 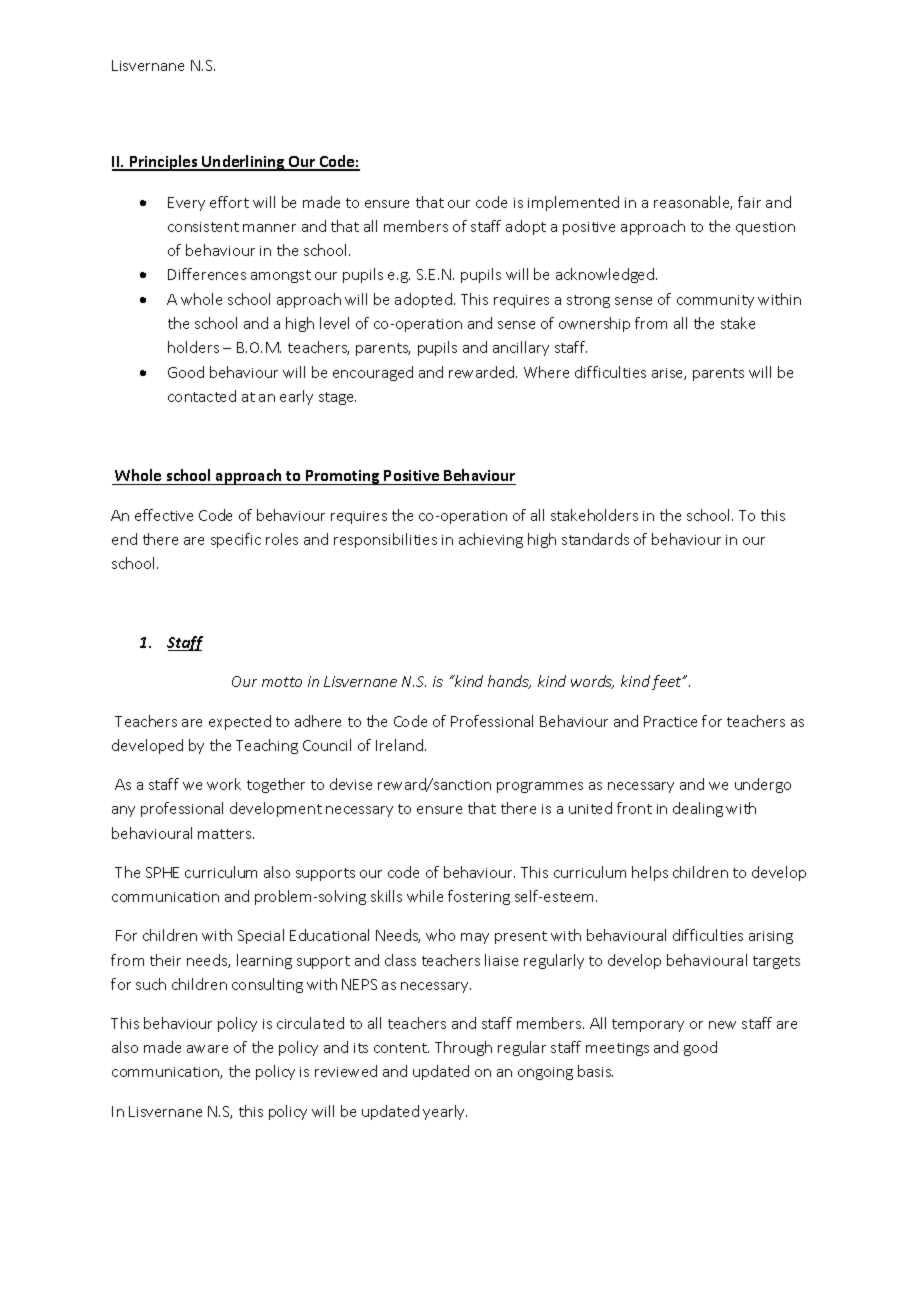 I want to click on new, so click(x=722, y=1025).
